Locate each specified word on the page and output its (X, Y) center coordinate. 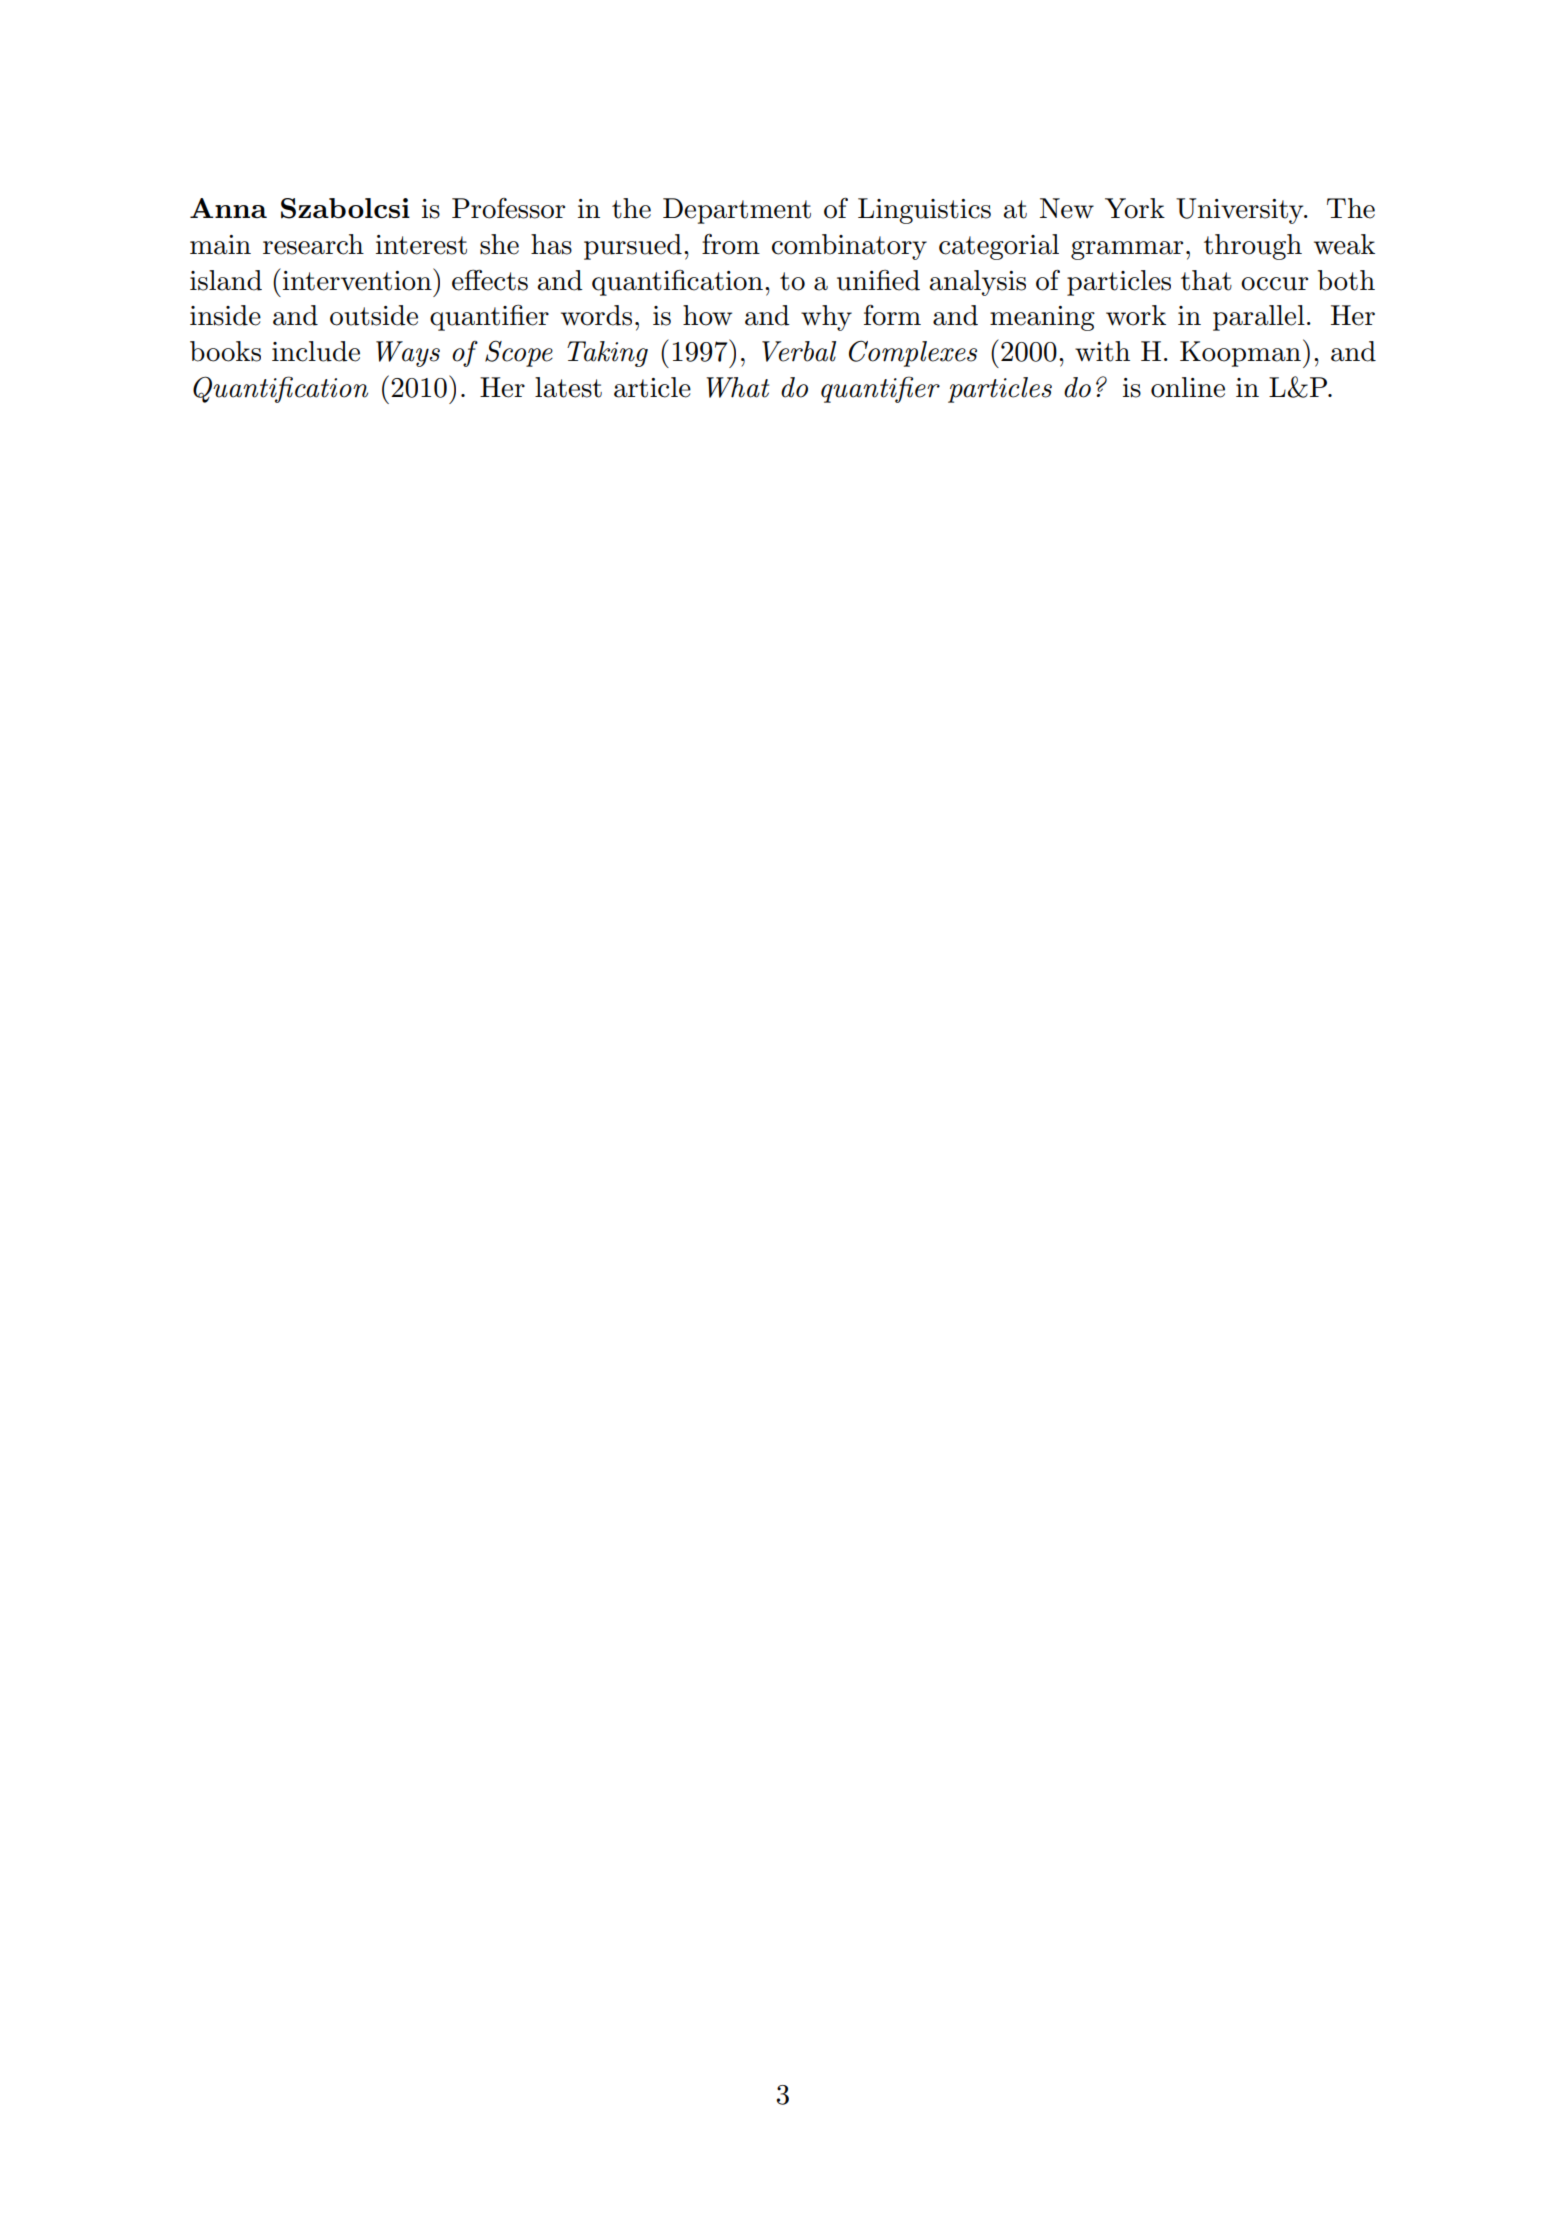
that (1206, 280)
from (731, 244)
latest (568, 387)
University (1241, 211)
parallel (1259, 318)
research (313, 244)
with (1102, 351)
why (826, 318)
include (316, 351)
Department (737, 211)
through (1253, 247)
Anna (228, 208)
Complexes (913, 353)
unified (878, 280)
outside (374, 315)
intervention (358, 279)
